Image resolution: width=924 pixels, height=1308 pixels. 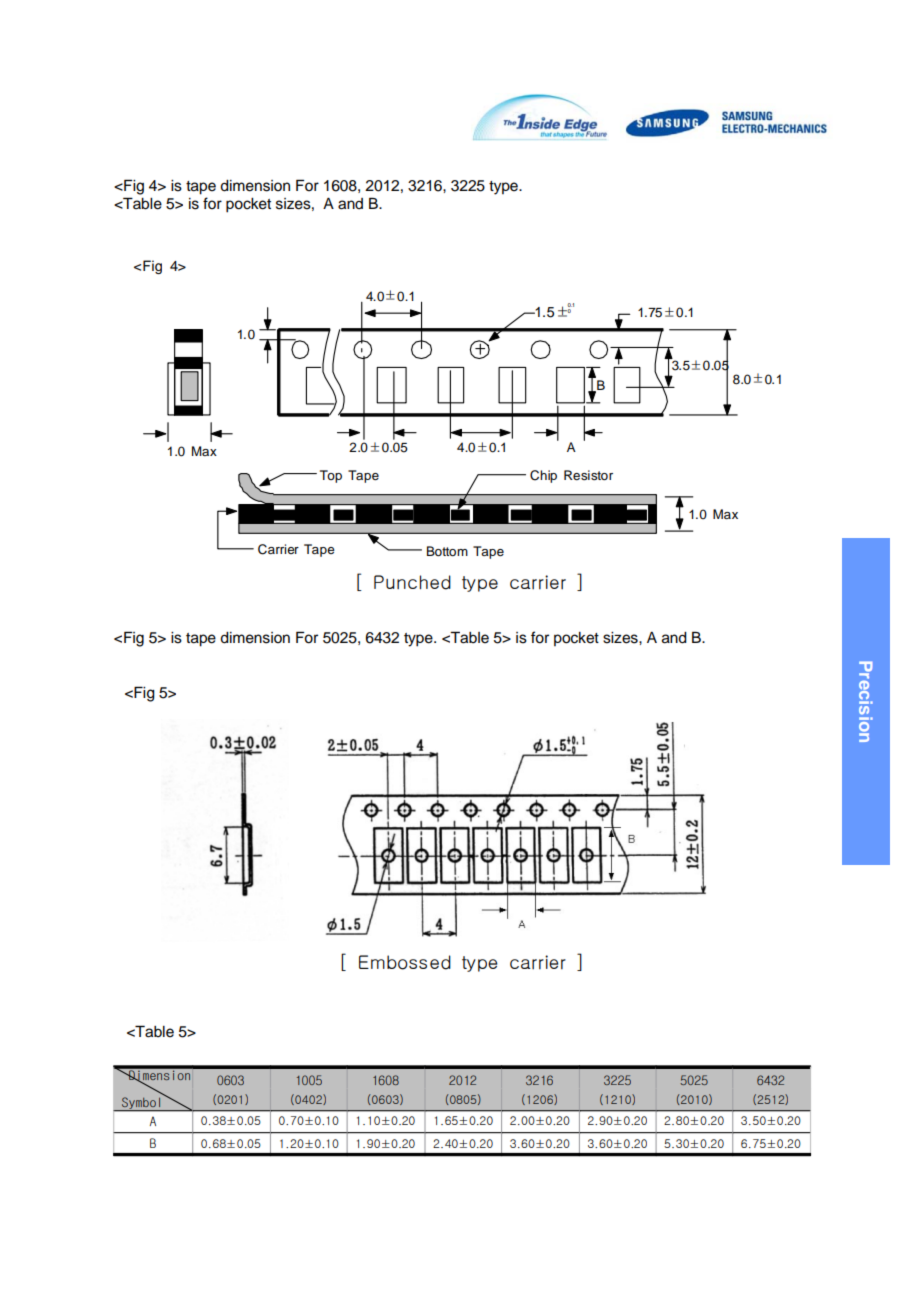 What do you see at coordinates (447, 551) in the screenshot?
I see `Bottom` at bounding box center [447, 551].
